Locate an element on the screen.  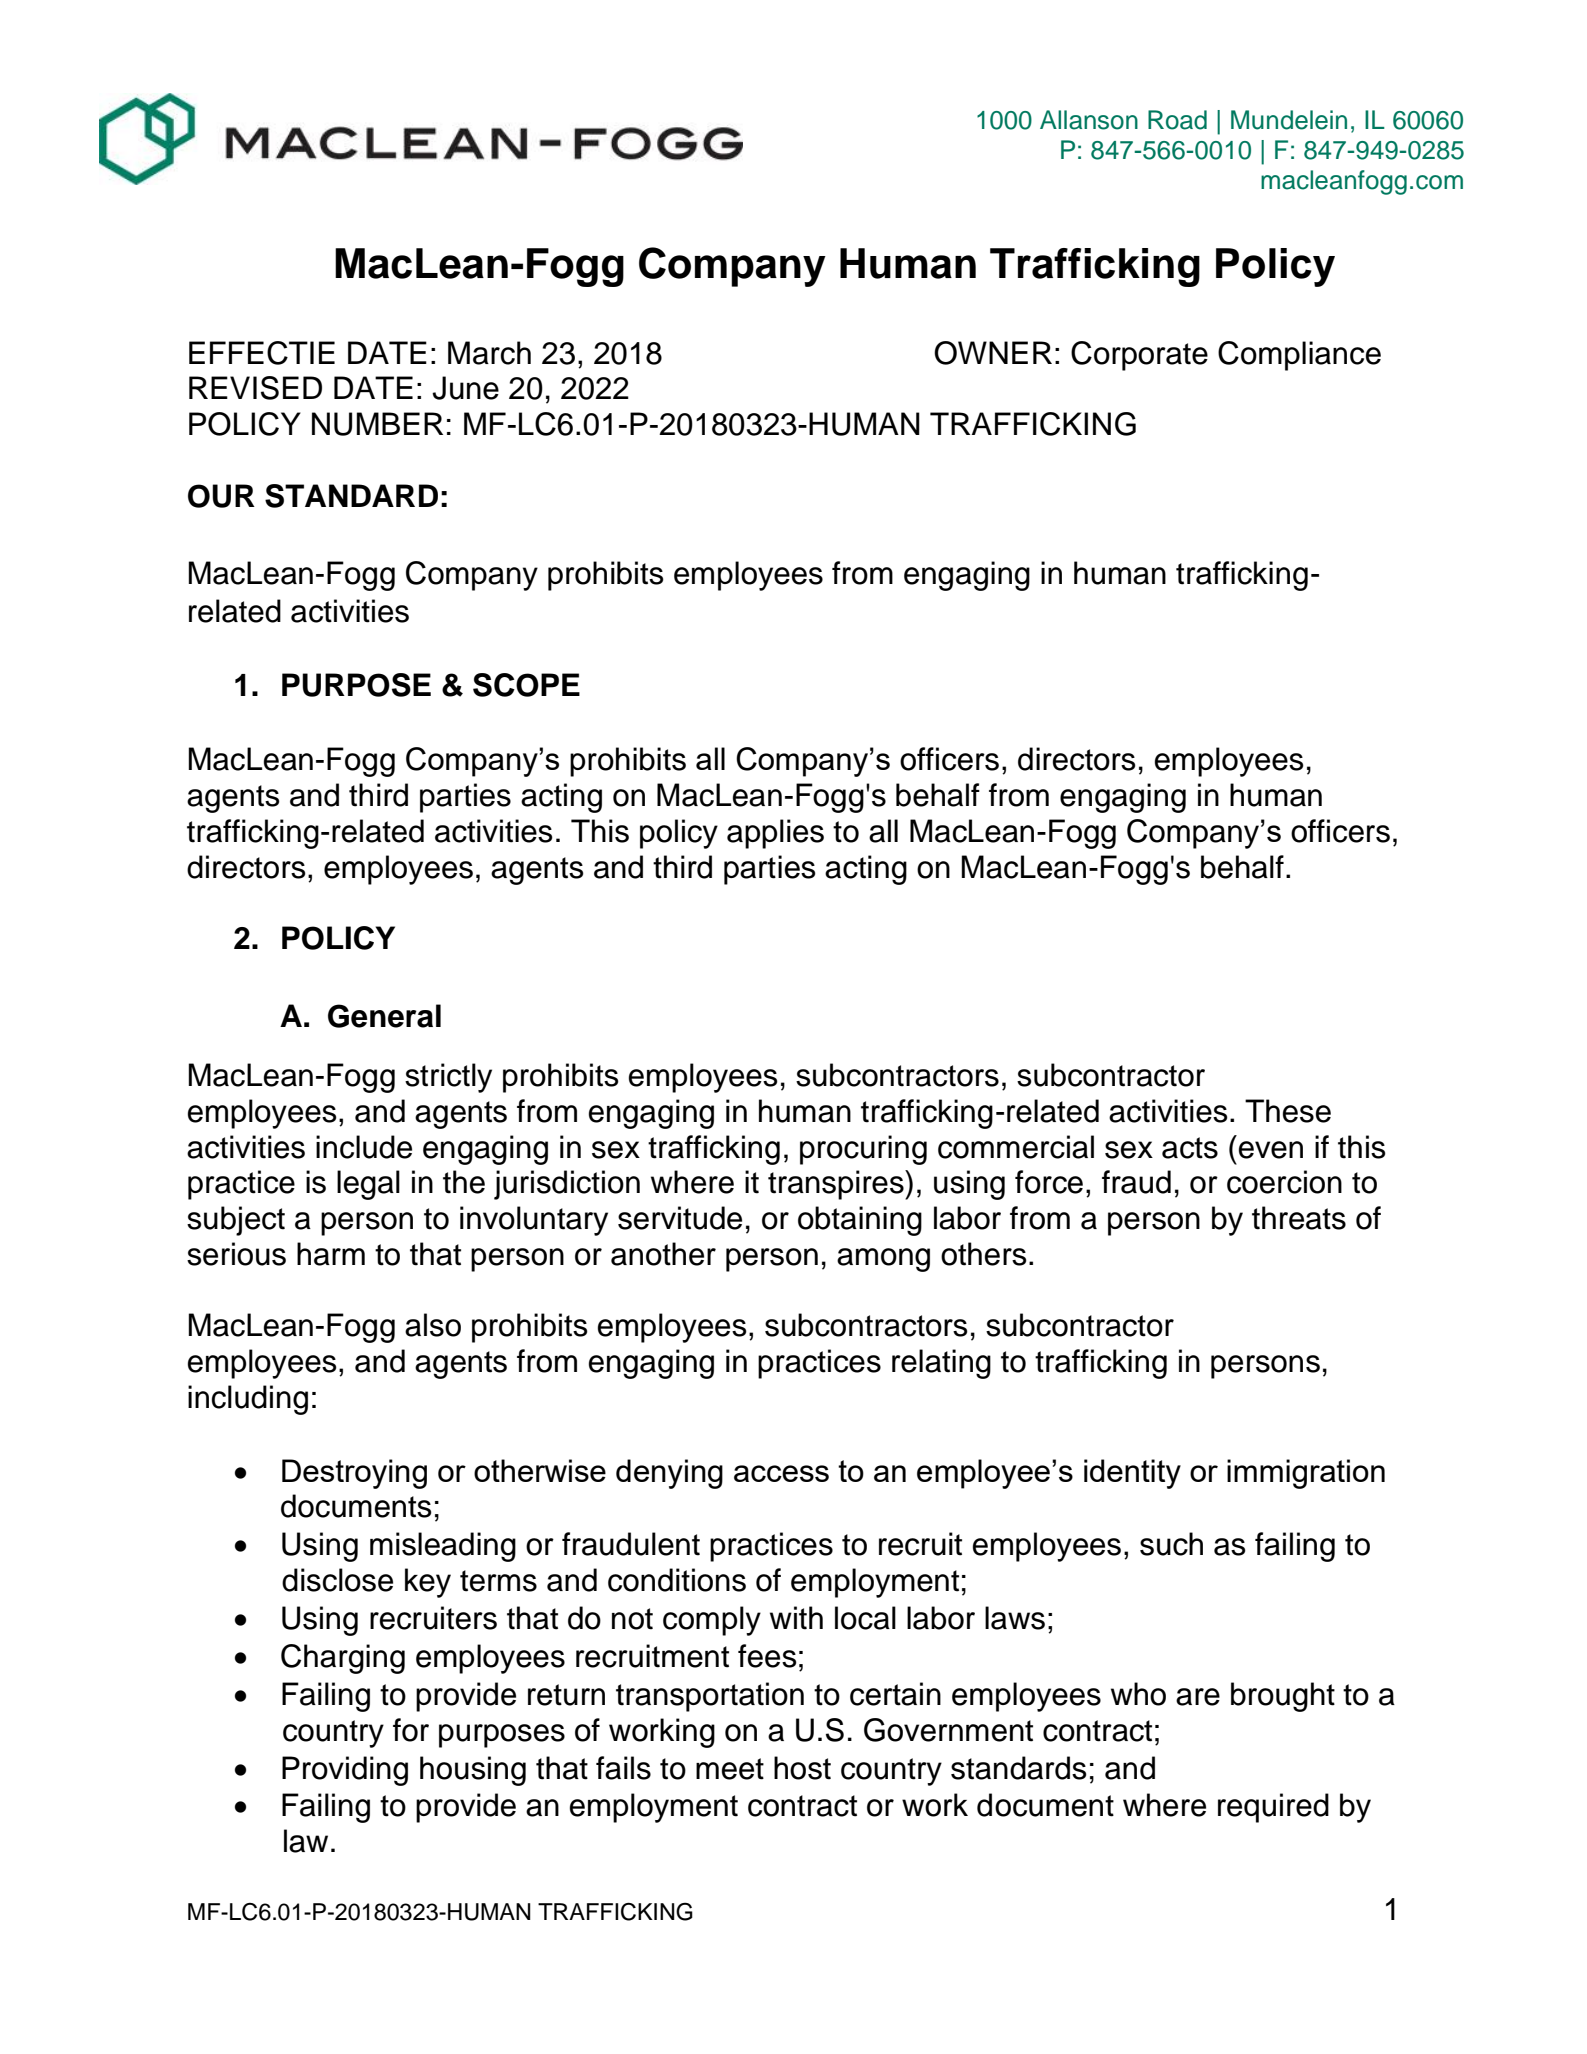
harm is located at coordinates (331, 1254).
